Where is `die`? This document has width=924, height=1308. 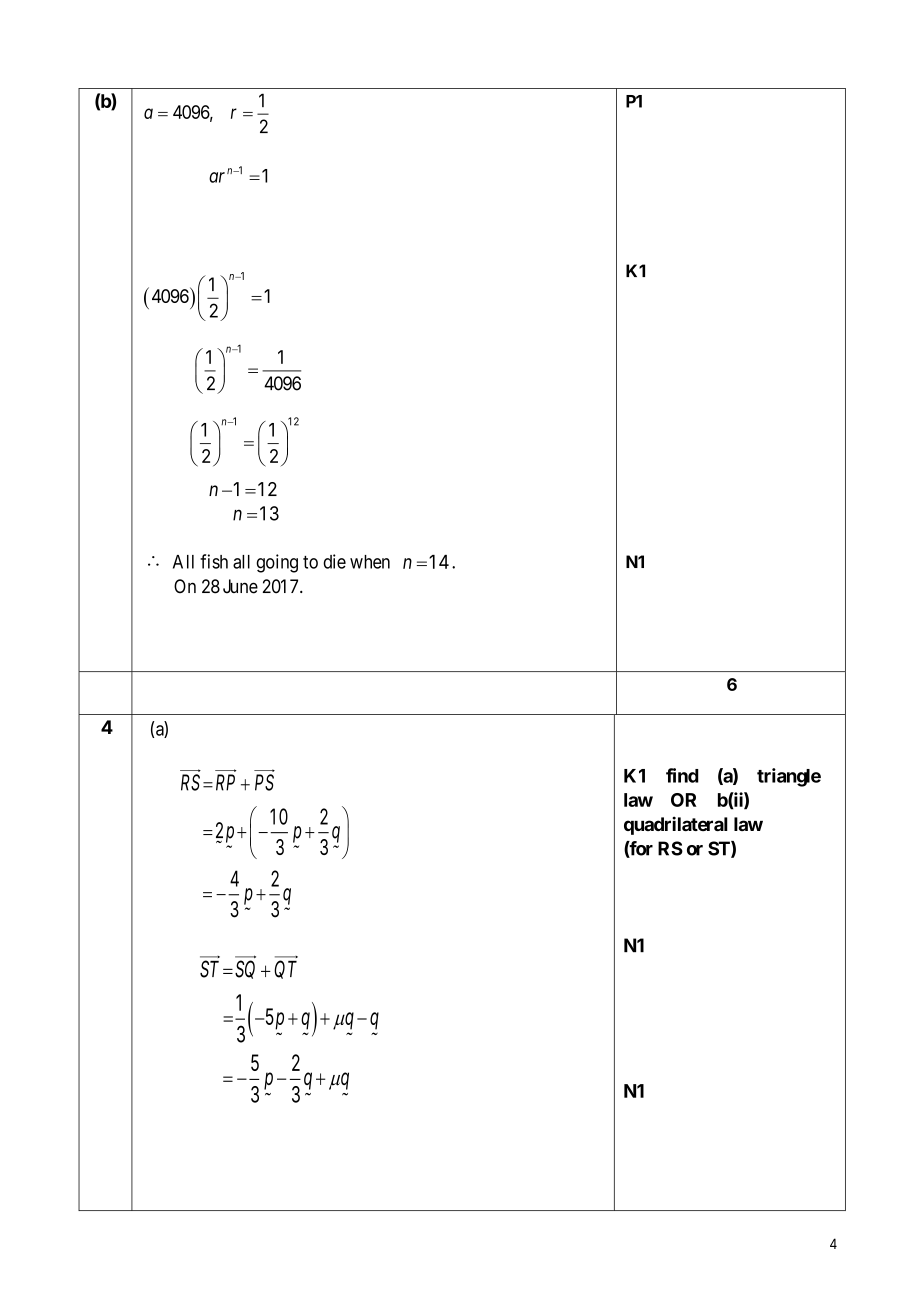
die is located at coordinates (334, 561).
